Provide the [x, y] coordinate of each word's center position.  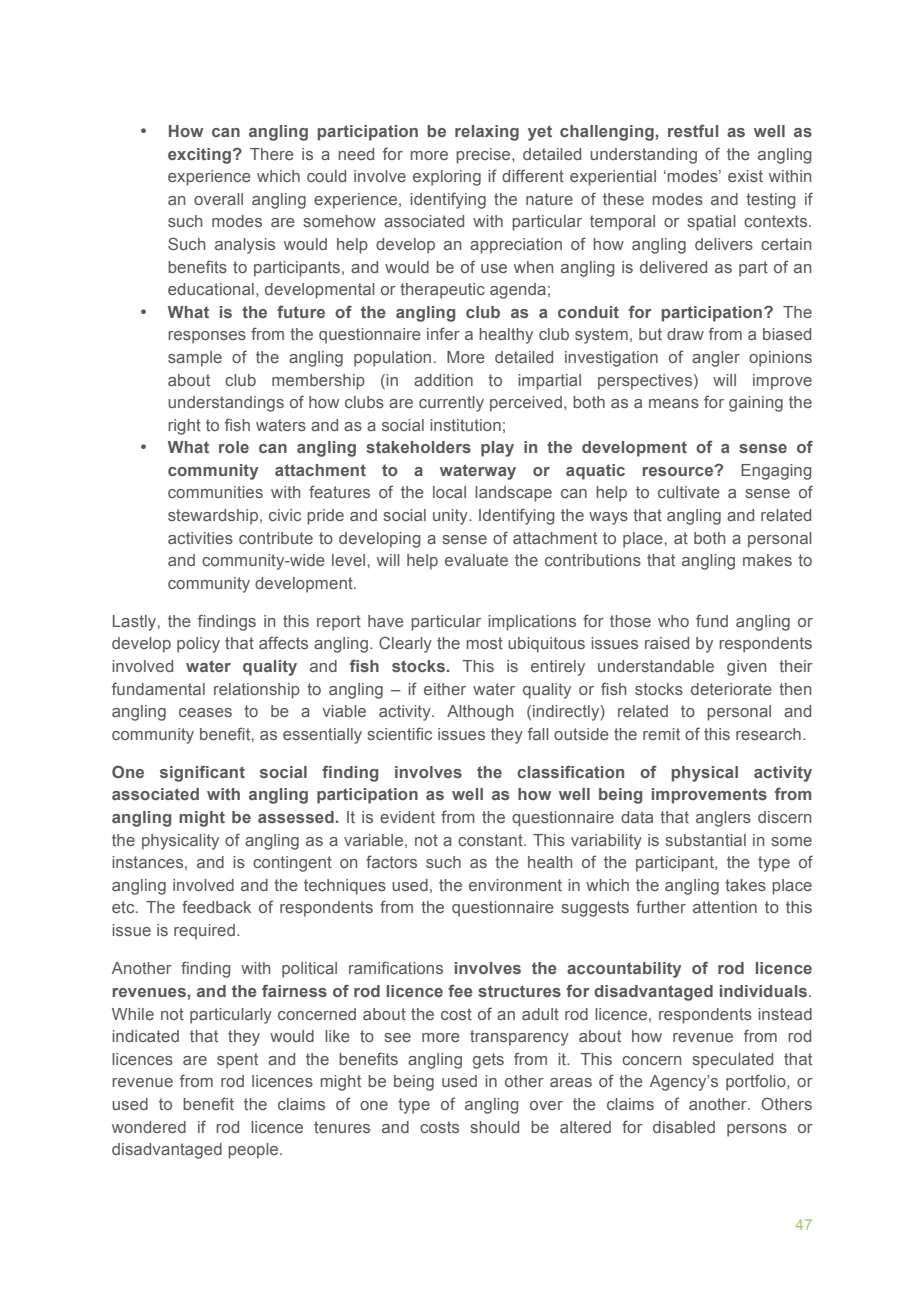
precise [484, 156]
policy [198, 645]
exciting [199, 156]
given [746, 668]
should [494, 1127]
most [484, 643]
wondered [149, 1127]
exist [745, 176]
